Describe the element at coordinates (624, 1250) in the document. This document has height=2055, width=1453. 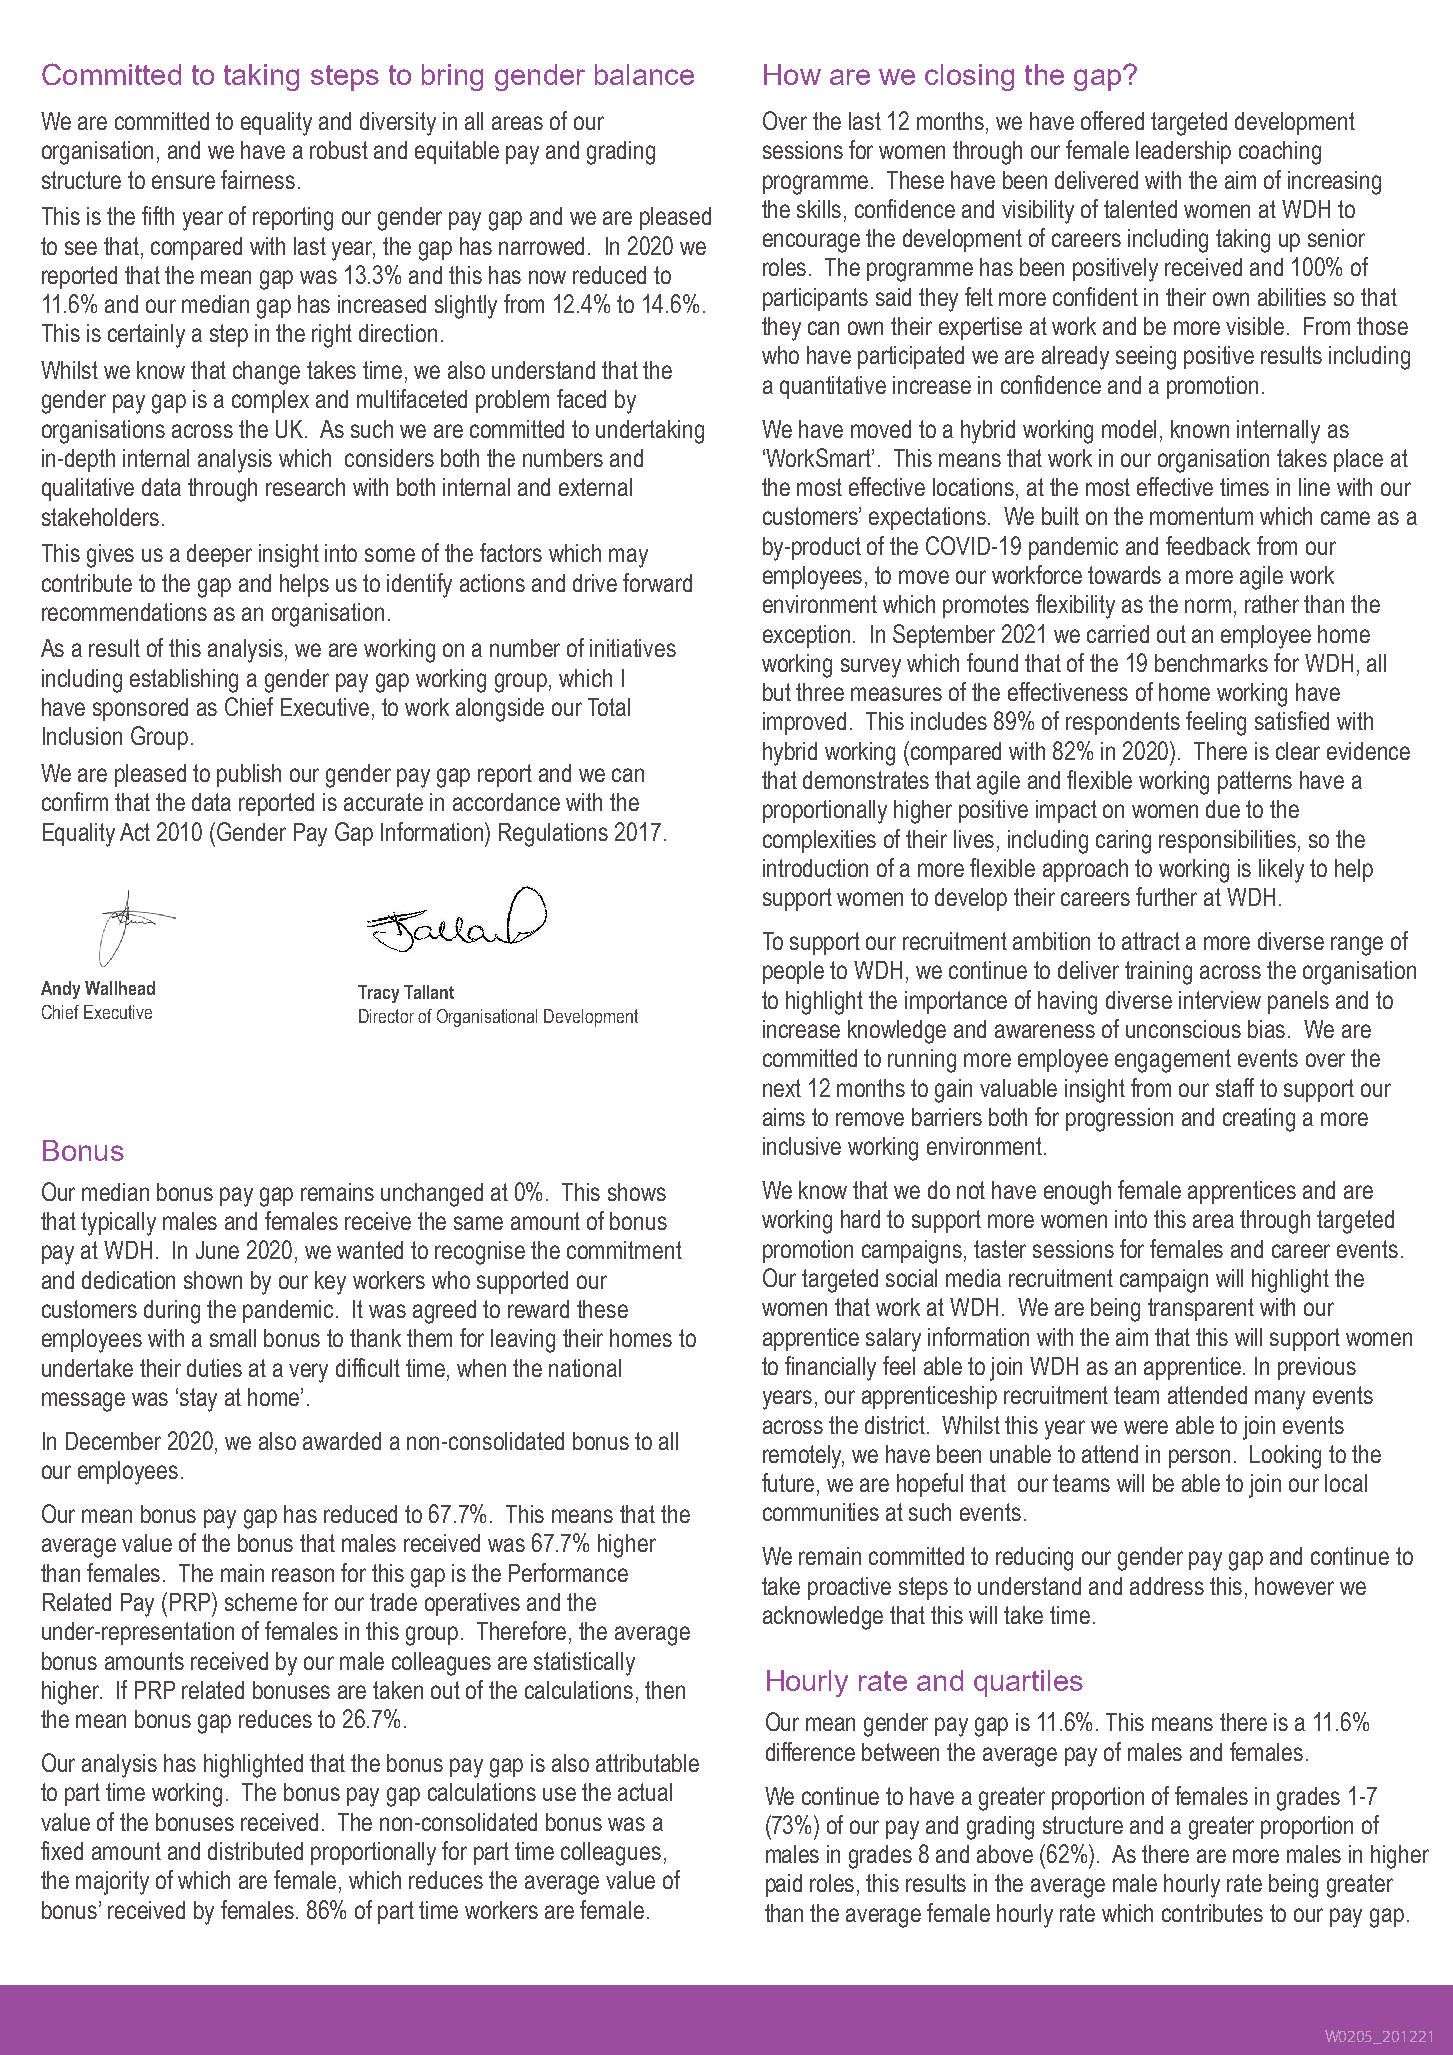
I see `commitment` at that location.
